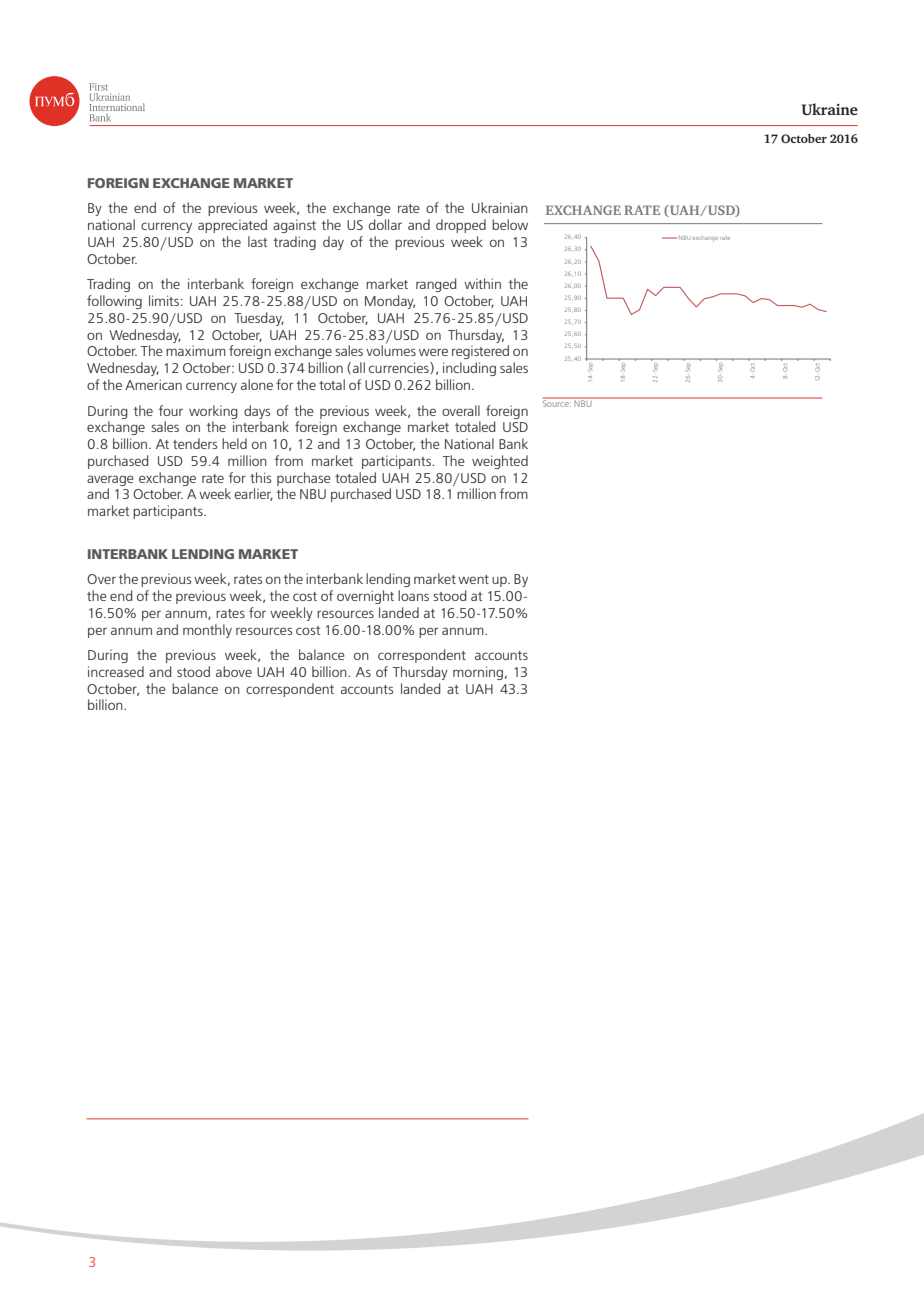 The image size is (924, 1308). I want to click on went, so click(473, 579).
